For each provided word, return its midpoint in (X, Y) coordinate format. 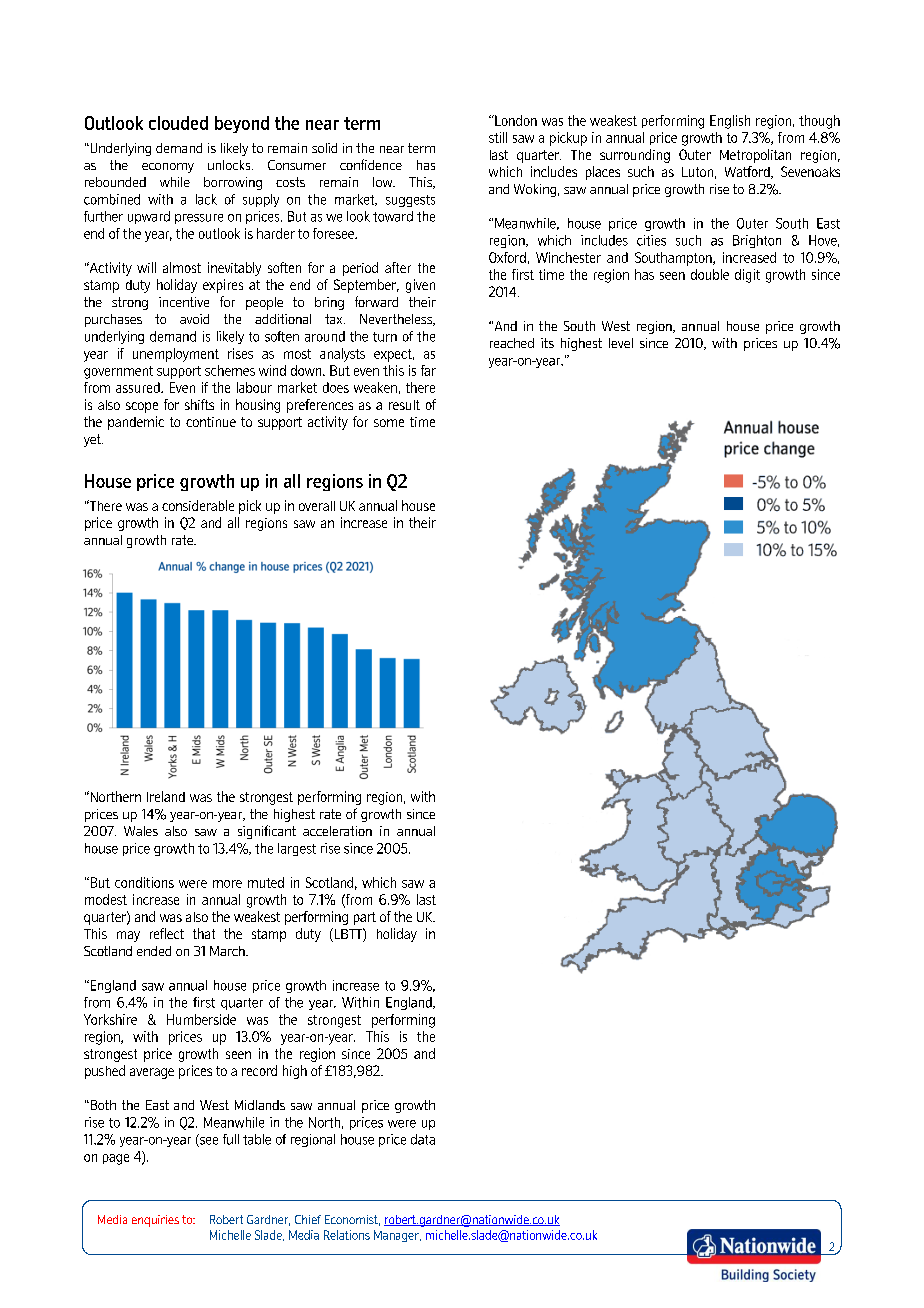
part (365, 918)
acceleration (337, 831)
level (621, 343)
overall (317, 506)
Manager (397, 1236)
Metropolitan (755, 156)
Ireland (166, 796)
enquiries (155, 1221)
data (423, 1139)
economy (168, 168)
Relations (347, 1235)
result (404, 405)
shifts (199, 404)
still (498, 137)
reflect (167, 933)
